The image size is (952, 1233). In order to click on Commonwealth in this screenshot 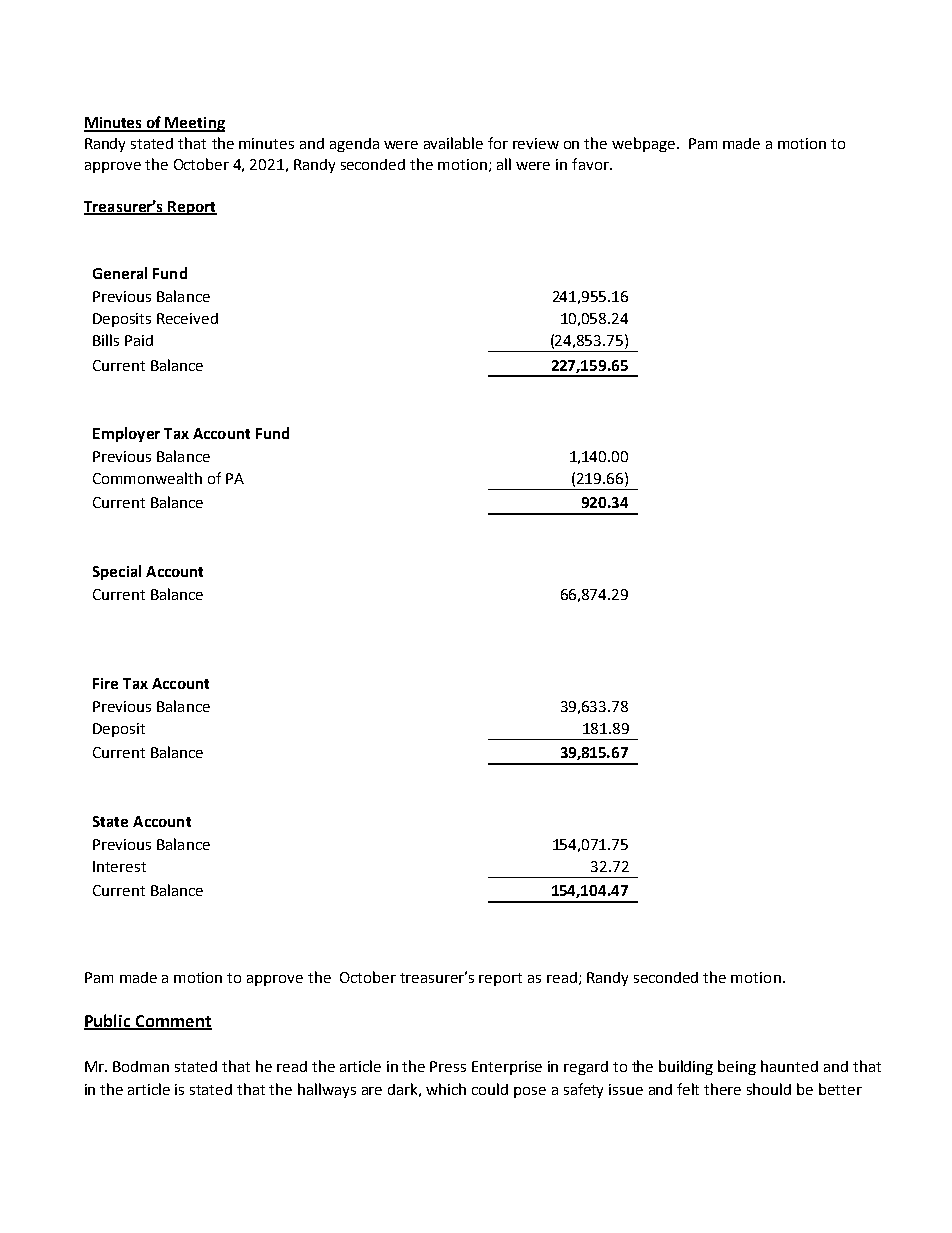, I will do `click(147, 478)`.
